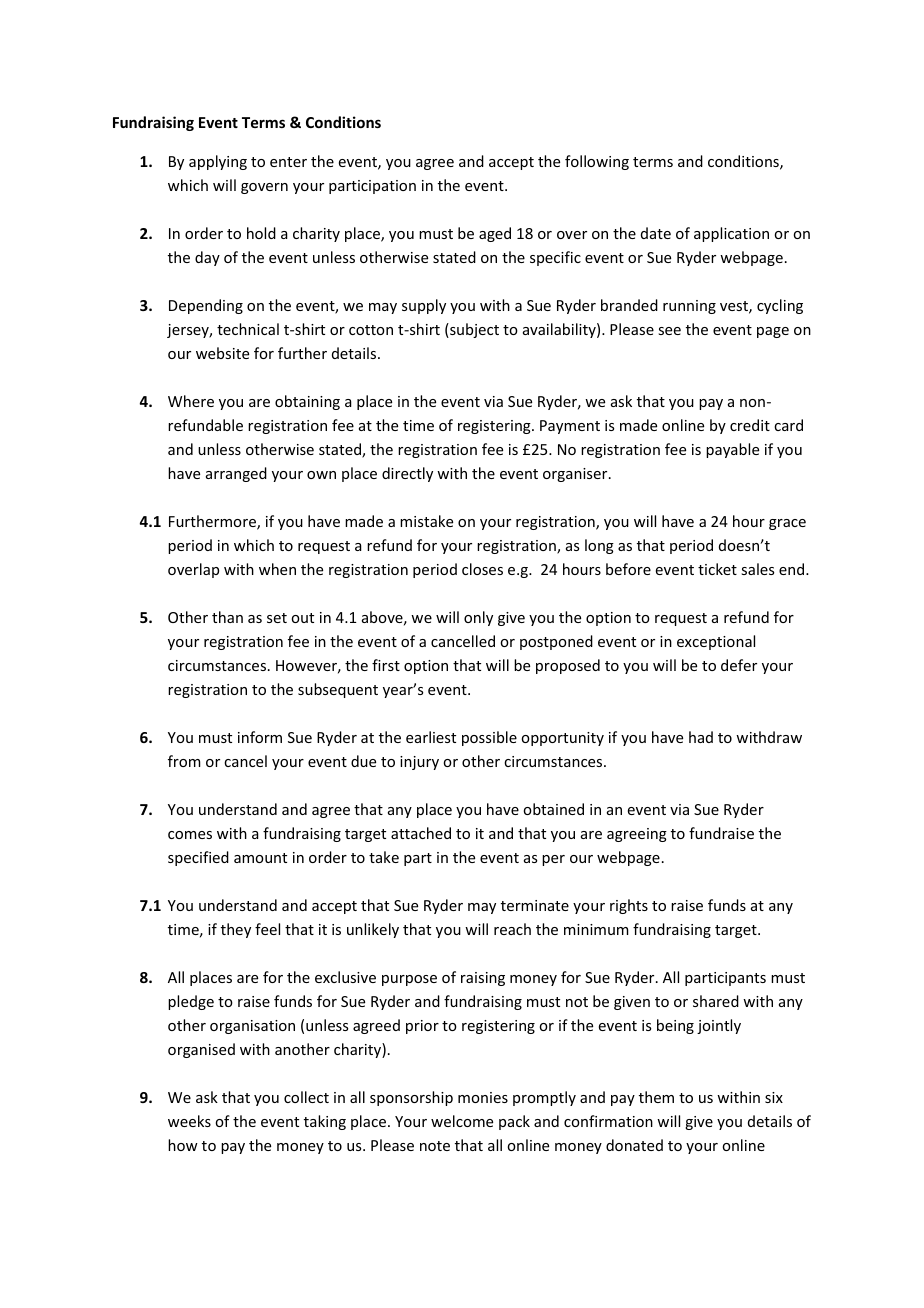 The image size is (924, 1308). What do you see at coordinates (306, 1097) in the screenshot?
I see `collect` at bounding box center [306, 1097].
